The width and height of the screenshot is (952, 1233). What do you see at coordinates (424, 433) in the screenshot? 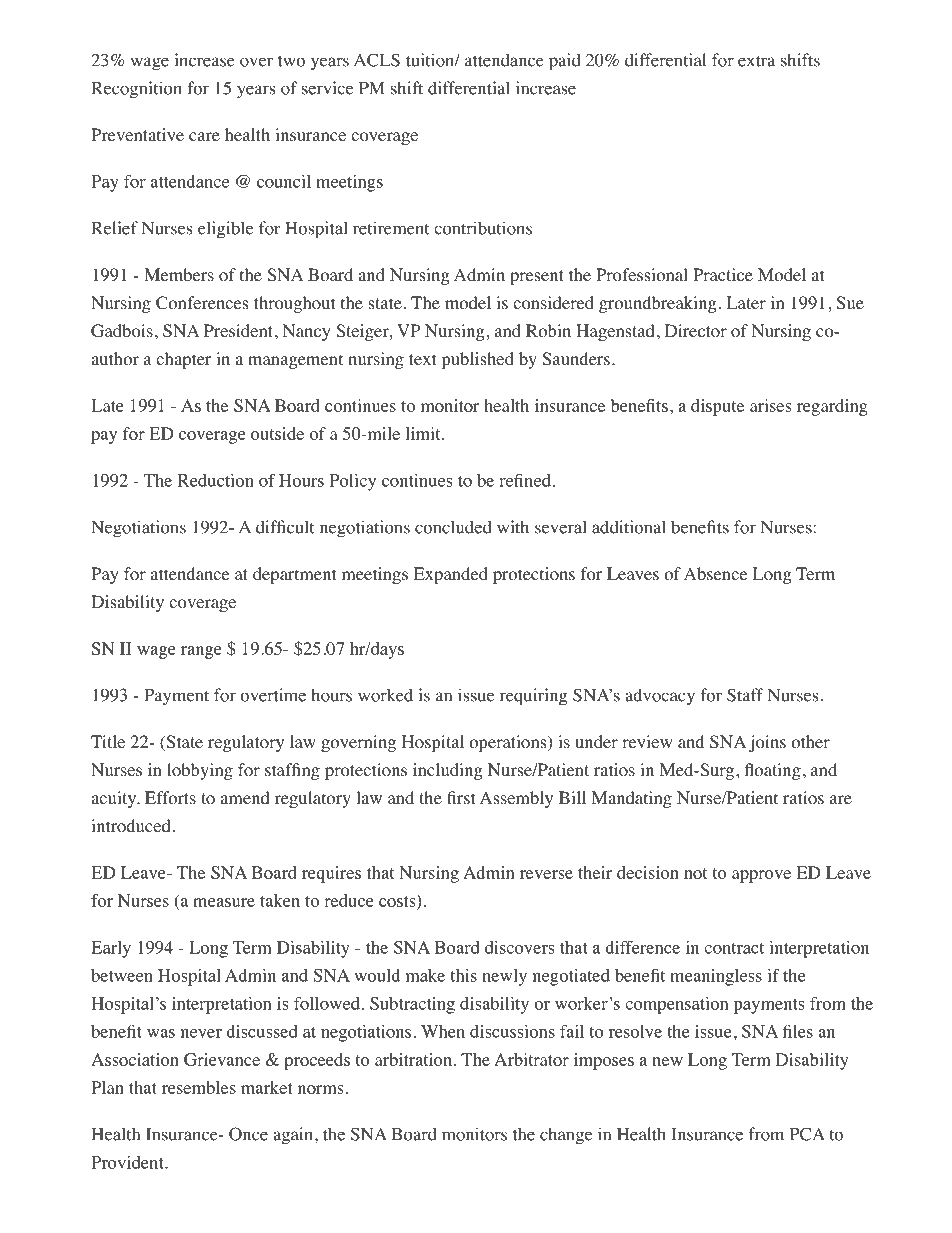
I see `limit` at bounding box center [424, 433].
